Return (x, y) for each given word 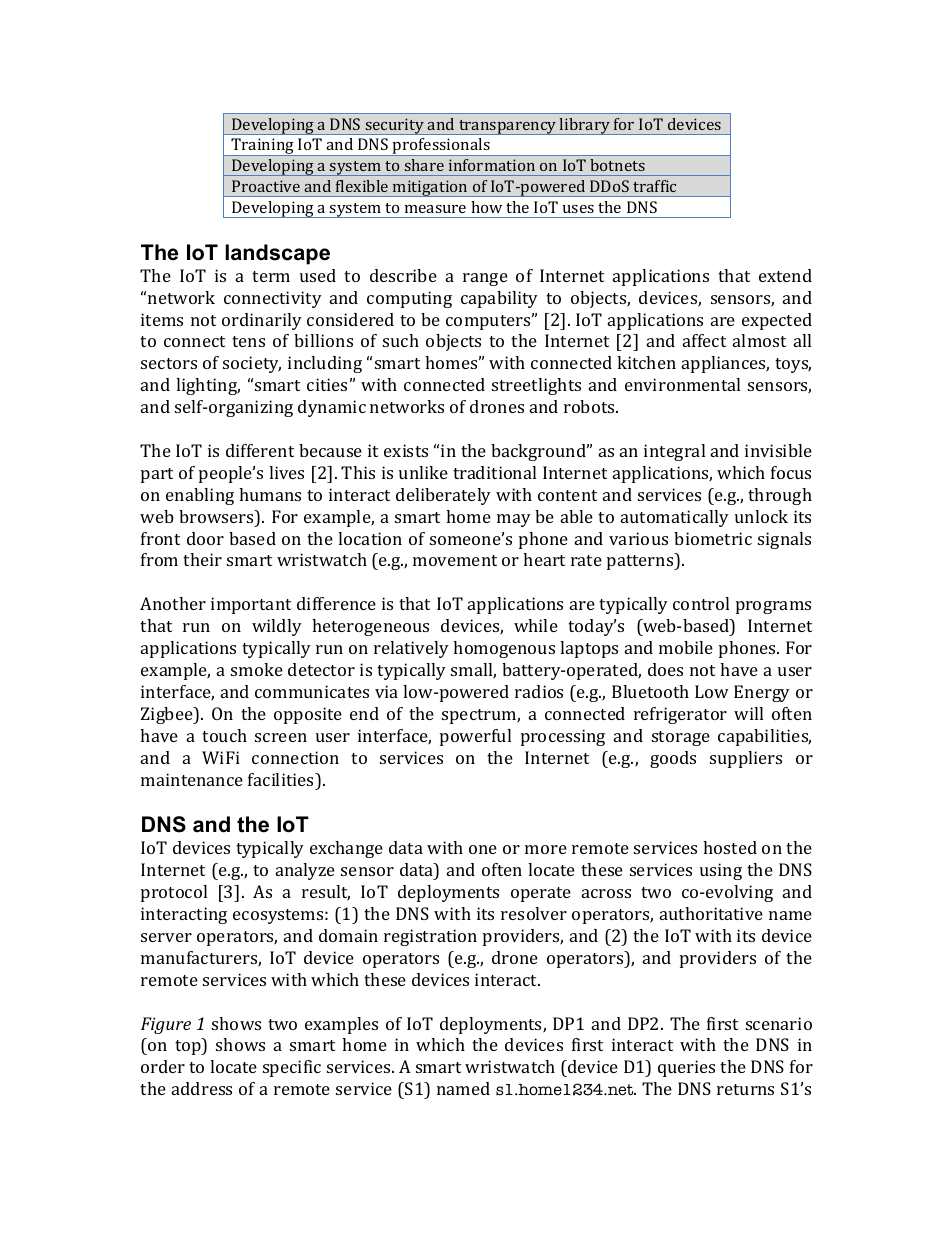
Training (263, 147)
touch (224, 735)
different (260, 450)
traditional (494, 472)
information (492, 165)
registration (430, 937)
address (202, 1088)
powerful (475, 737)
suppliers (746, 759)
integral (674, 452)
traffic (654, 186)
